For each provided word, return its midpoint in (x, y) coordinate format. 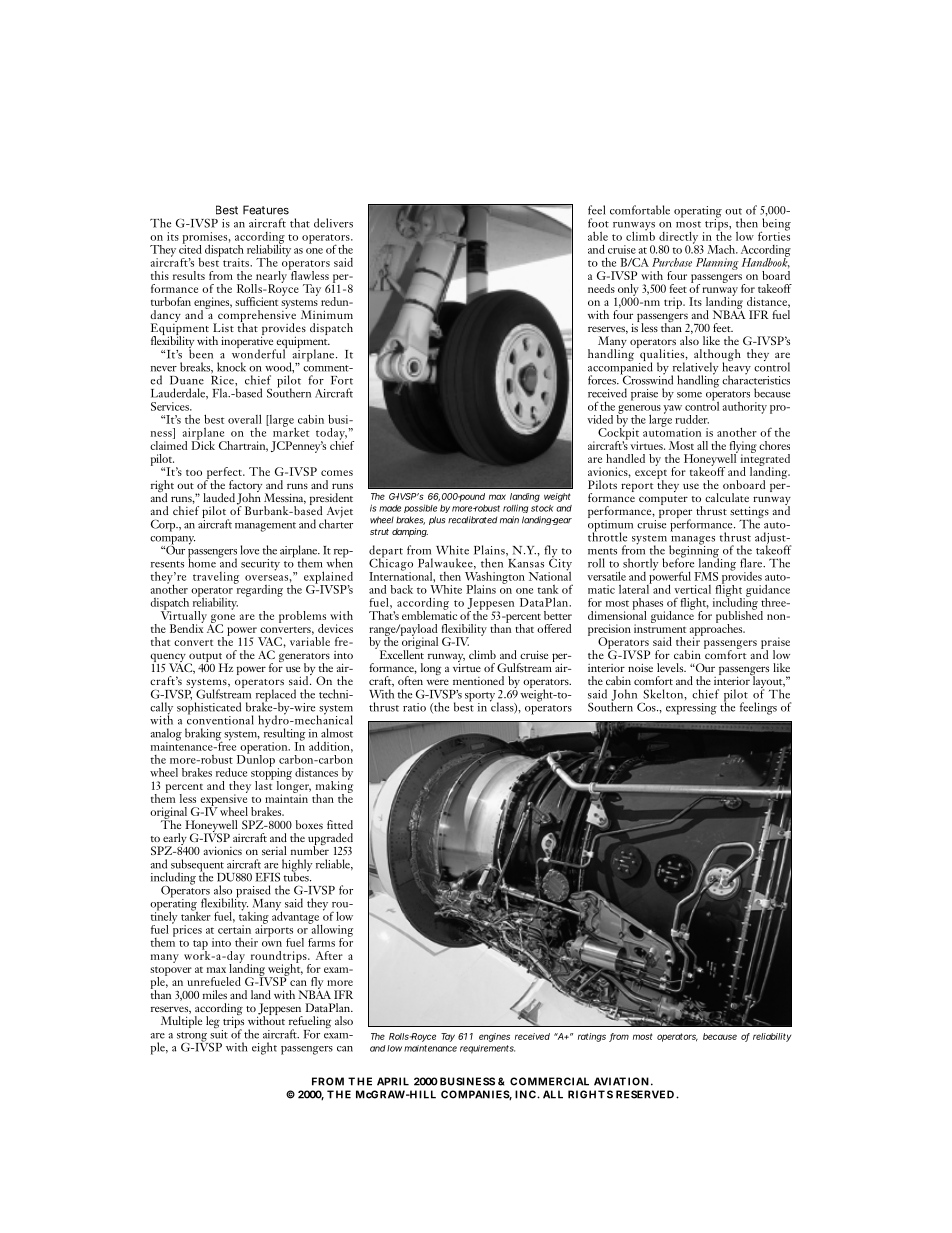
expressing (691, 709)
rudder (692, 419)
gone (222, 619)
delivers (333, 223)
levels (671, 667)
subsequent (197, 866)
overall (245, 419)
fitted (340, 824)
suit (219, 1033)
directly (680, 239)
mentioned (478, 680)
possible (420, 508)
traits (237, 262)
